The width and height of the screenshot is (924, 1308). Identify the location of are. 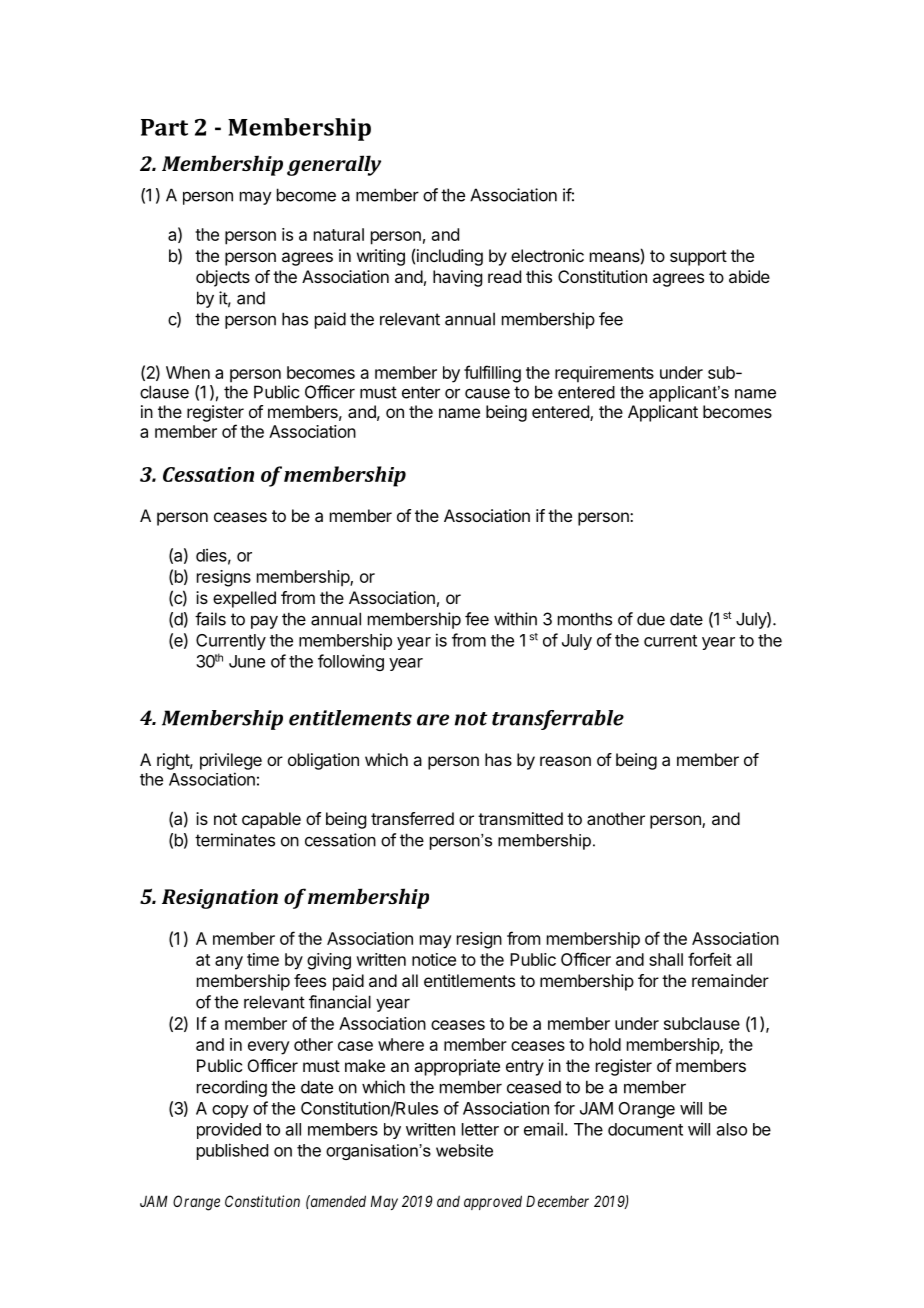
(433, 720).
